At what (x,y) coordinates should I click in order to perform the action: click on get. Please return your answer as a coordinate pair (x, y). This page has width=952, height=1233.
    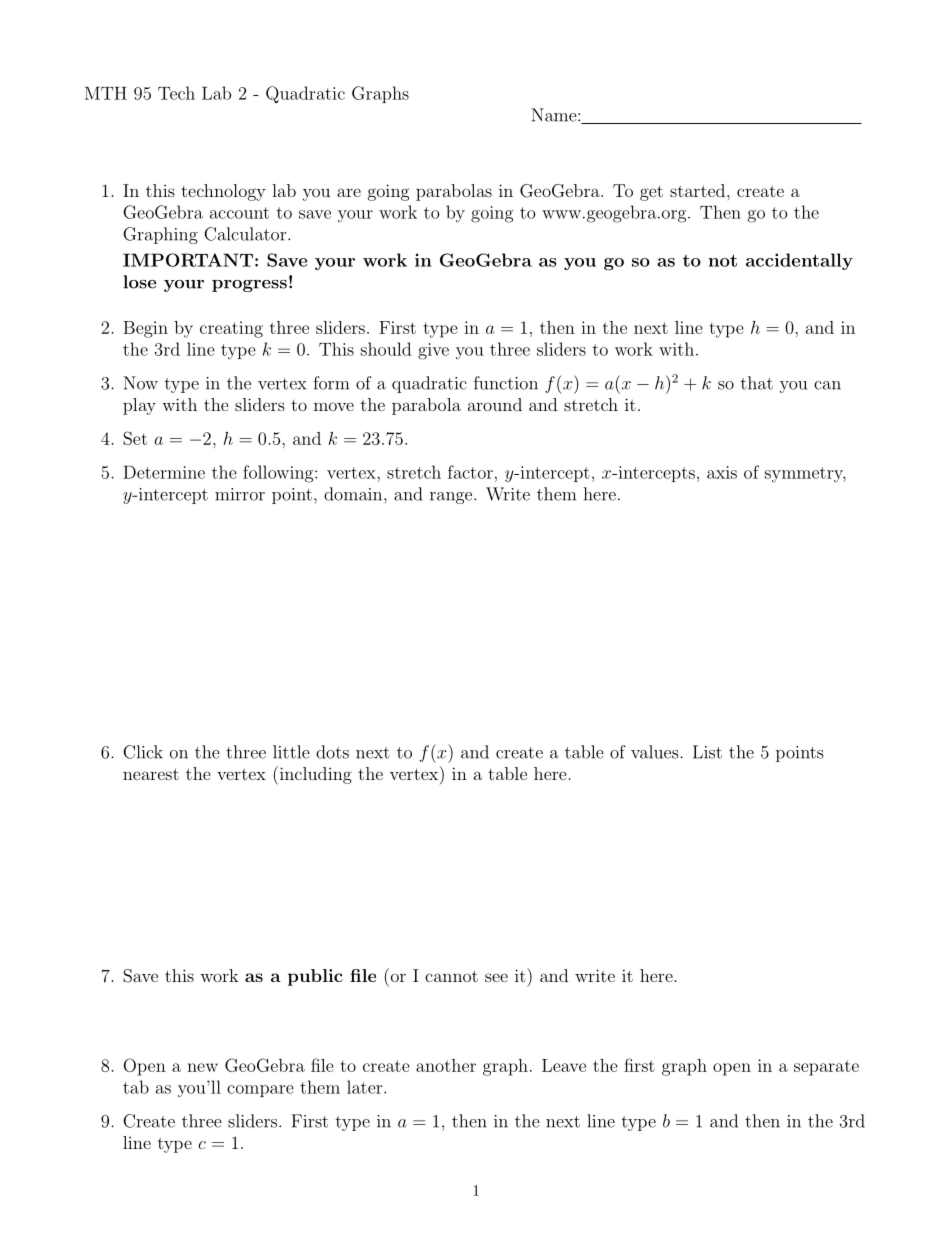
    Looking at the image, I should click on (651, 193).
